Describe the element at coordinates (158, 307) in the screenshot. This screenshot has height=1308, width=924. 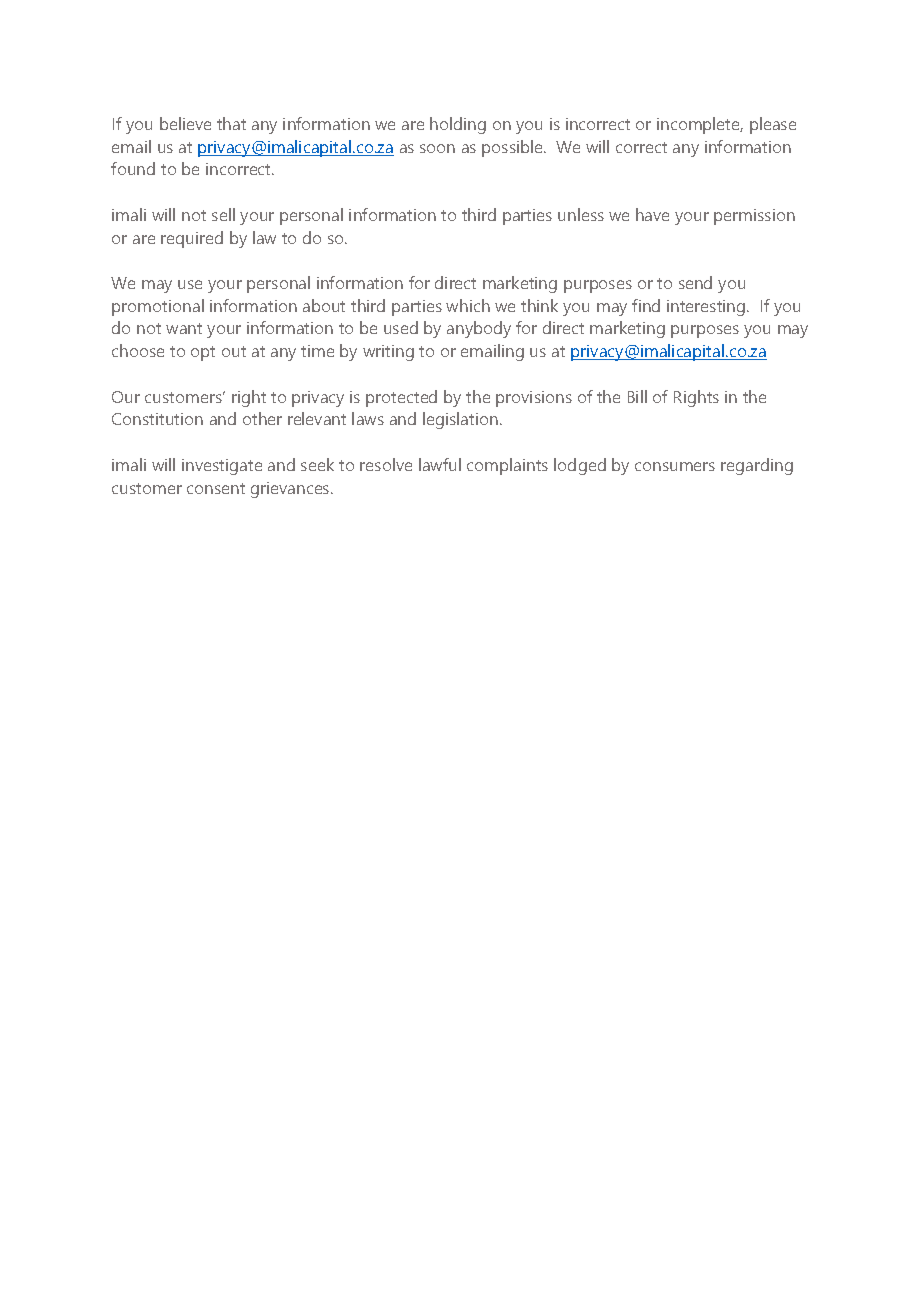
I see `promotional` at that location.
